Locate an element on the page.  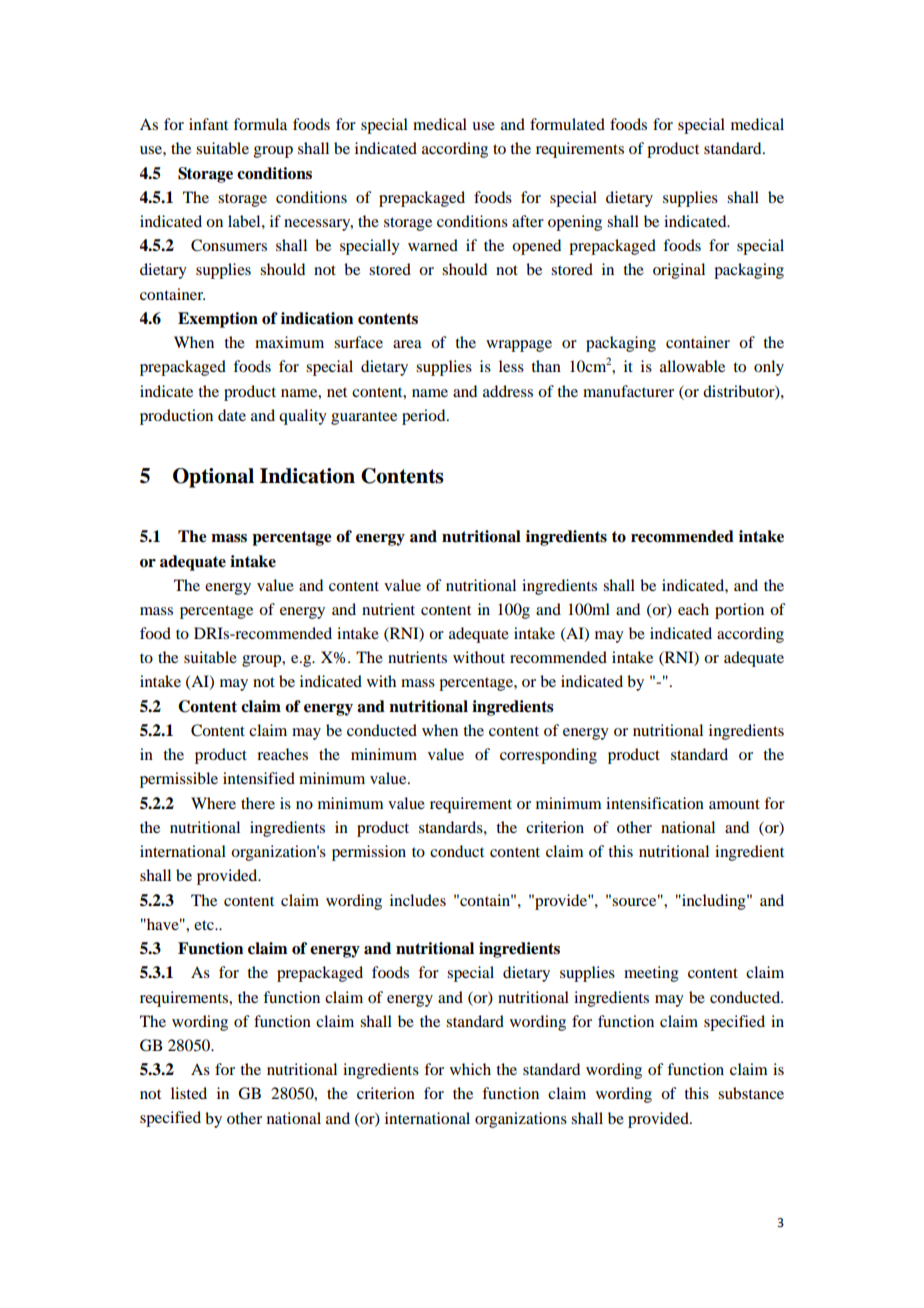
infant is located at coordinates (208, 124).
